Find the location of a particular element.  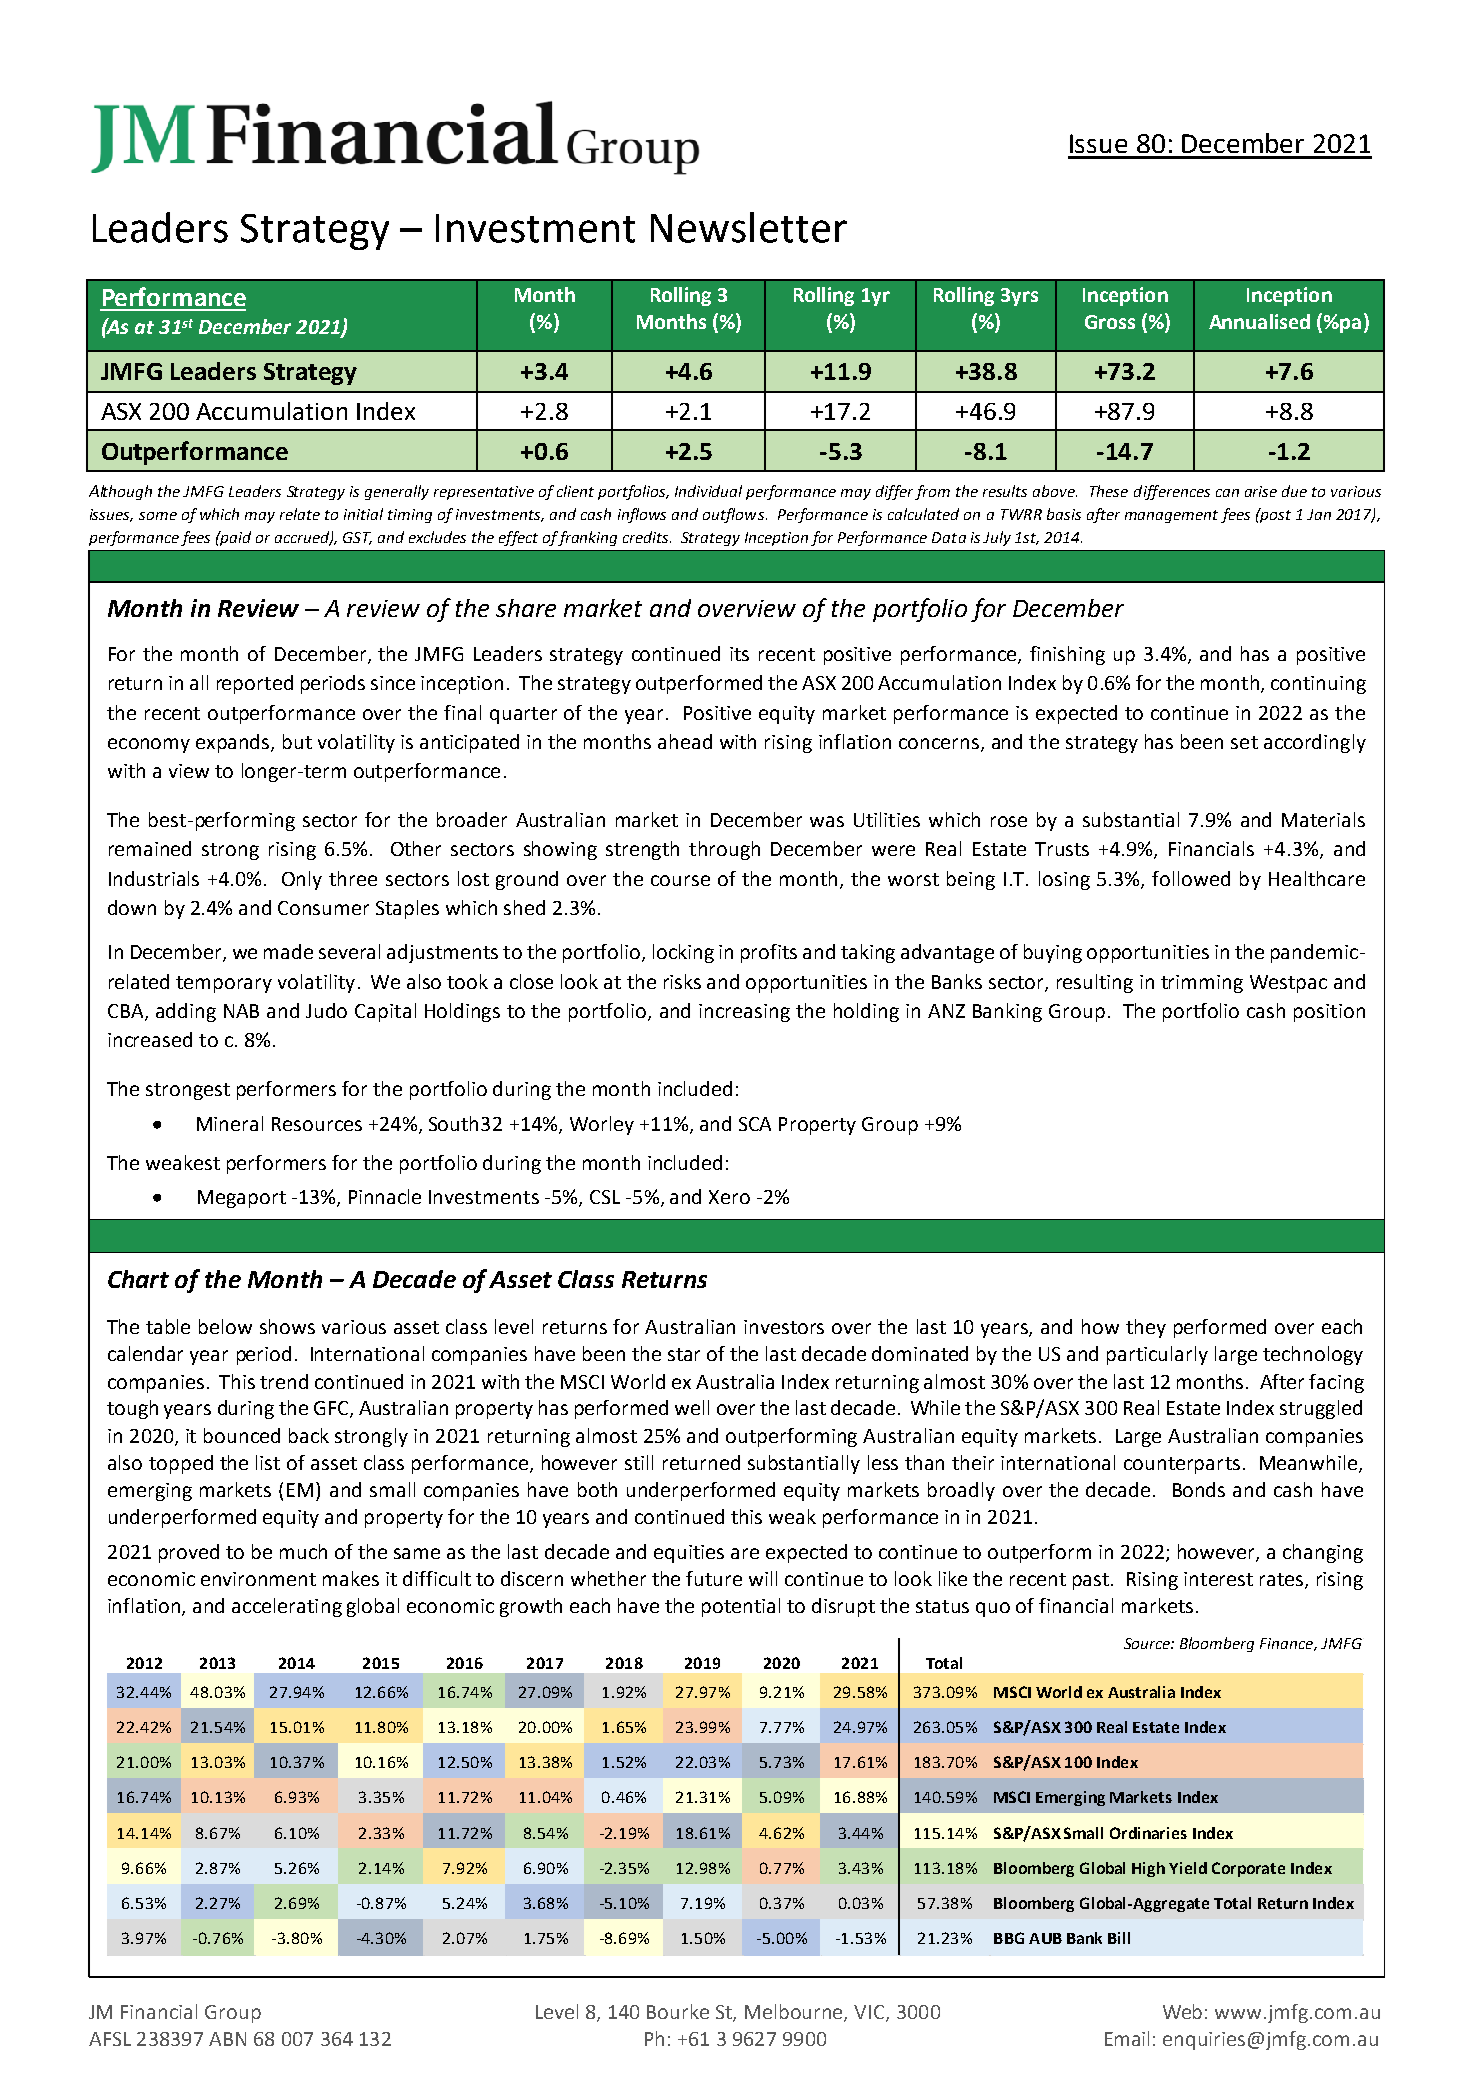

generally is located at coordinates (397, 492).
